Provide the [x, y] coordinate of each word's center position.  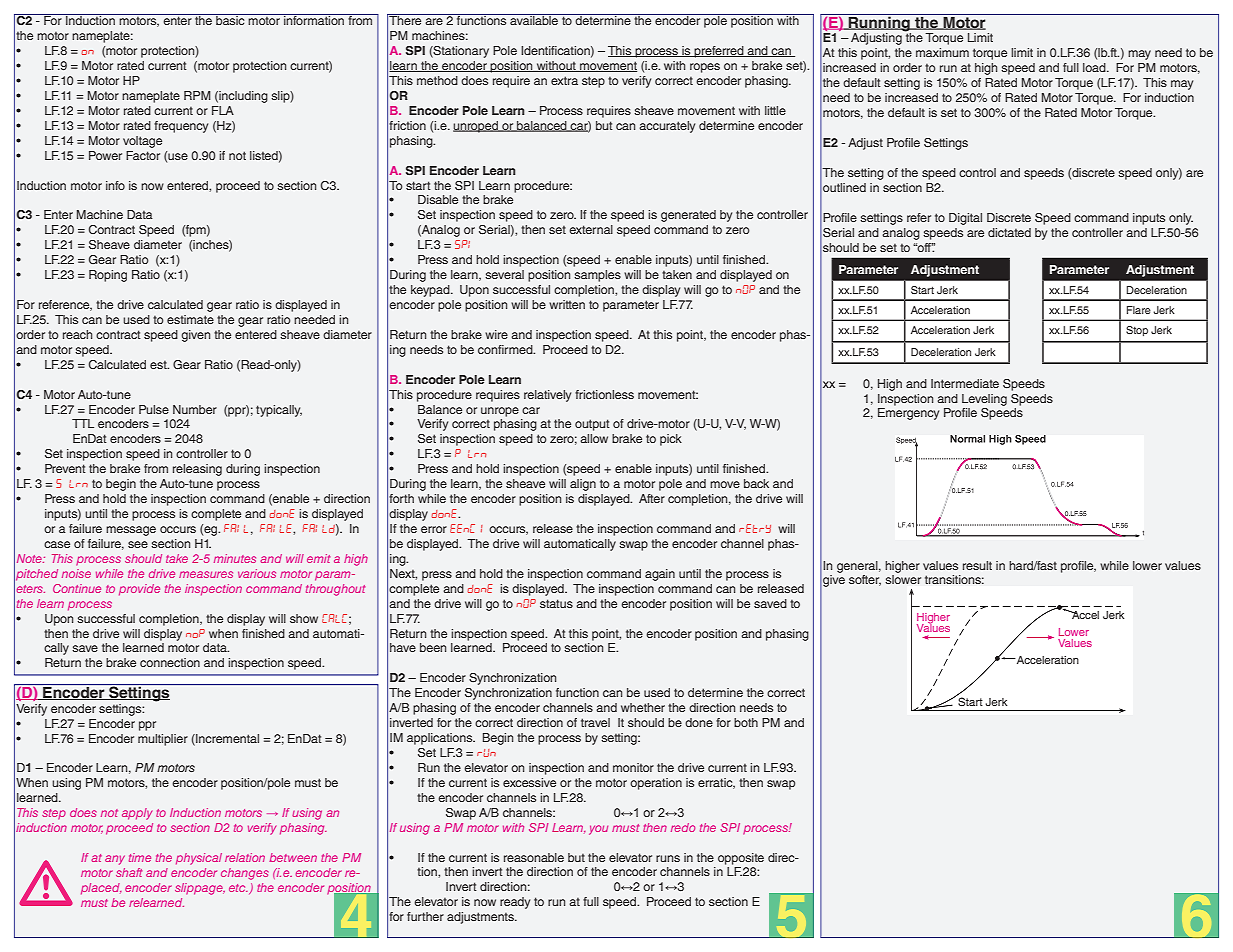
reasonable [534, 857]
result [977, 565]
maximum [942, 52]
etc [238, 888]
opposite [741, 859]
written [567, 304]
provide [139, 590]
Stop [1137, 331]
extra [564, 80]
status [556, 603]
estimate [190, 319]
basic [230, 19]
